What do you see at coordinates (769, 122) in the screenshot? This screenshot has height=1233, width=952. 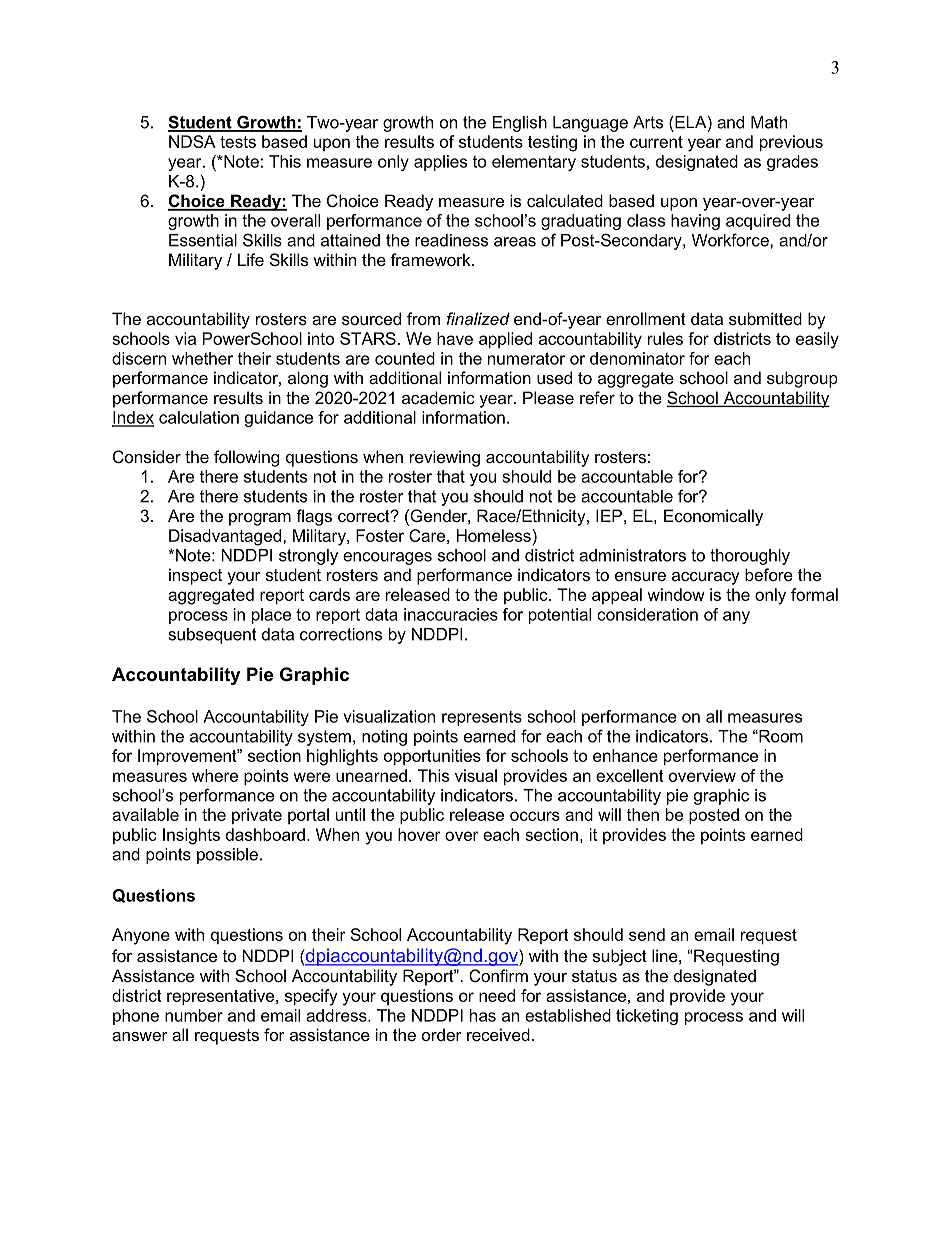 I see `Math` at bounding box center [769, 122].
